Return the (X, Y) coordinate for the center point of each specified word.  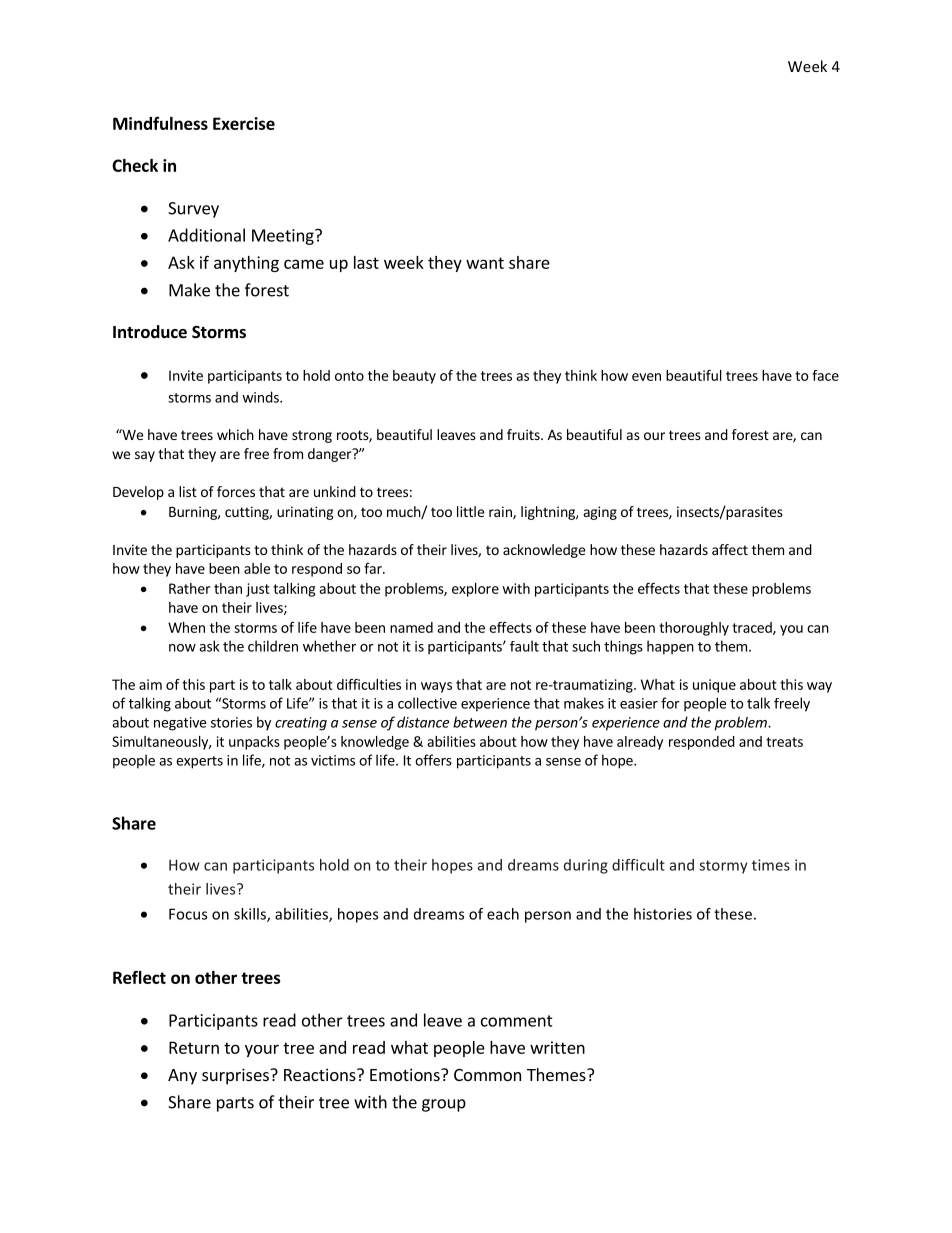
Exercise (244, 123)
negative (180, 724)
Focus (188, 914)
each (503, 914)
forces (236, 491)
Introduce (150, 332)
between (480, 722)
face (825, 375)
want (485, 263)
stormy (723, 867)
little (470, 511)
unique (714, 686)
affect (730, 549)
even (646, 377)
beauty (414, 377)
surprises (236, 1076)
